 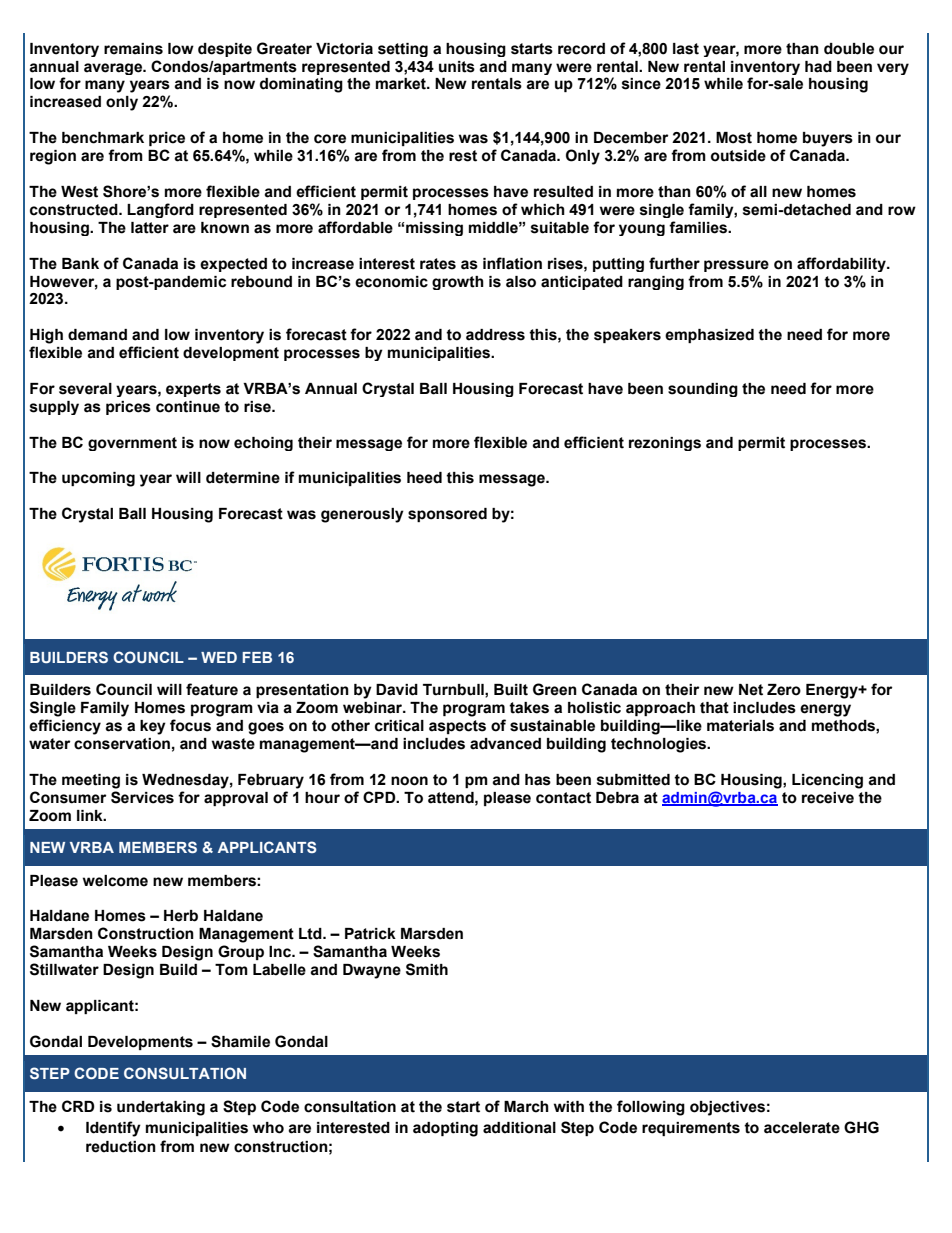 I want to click on remains, so click(x=133, y=49).
